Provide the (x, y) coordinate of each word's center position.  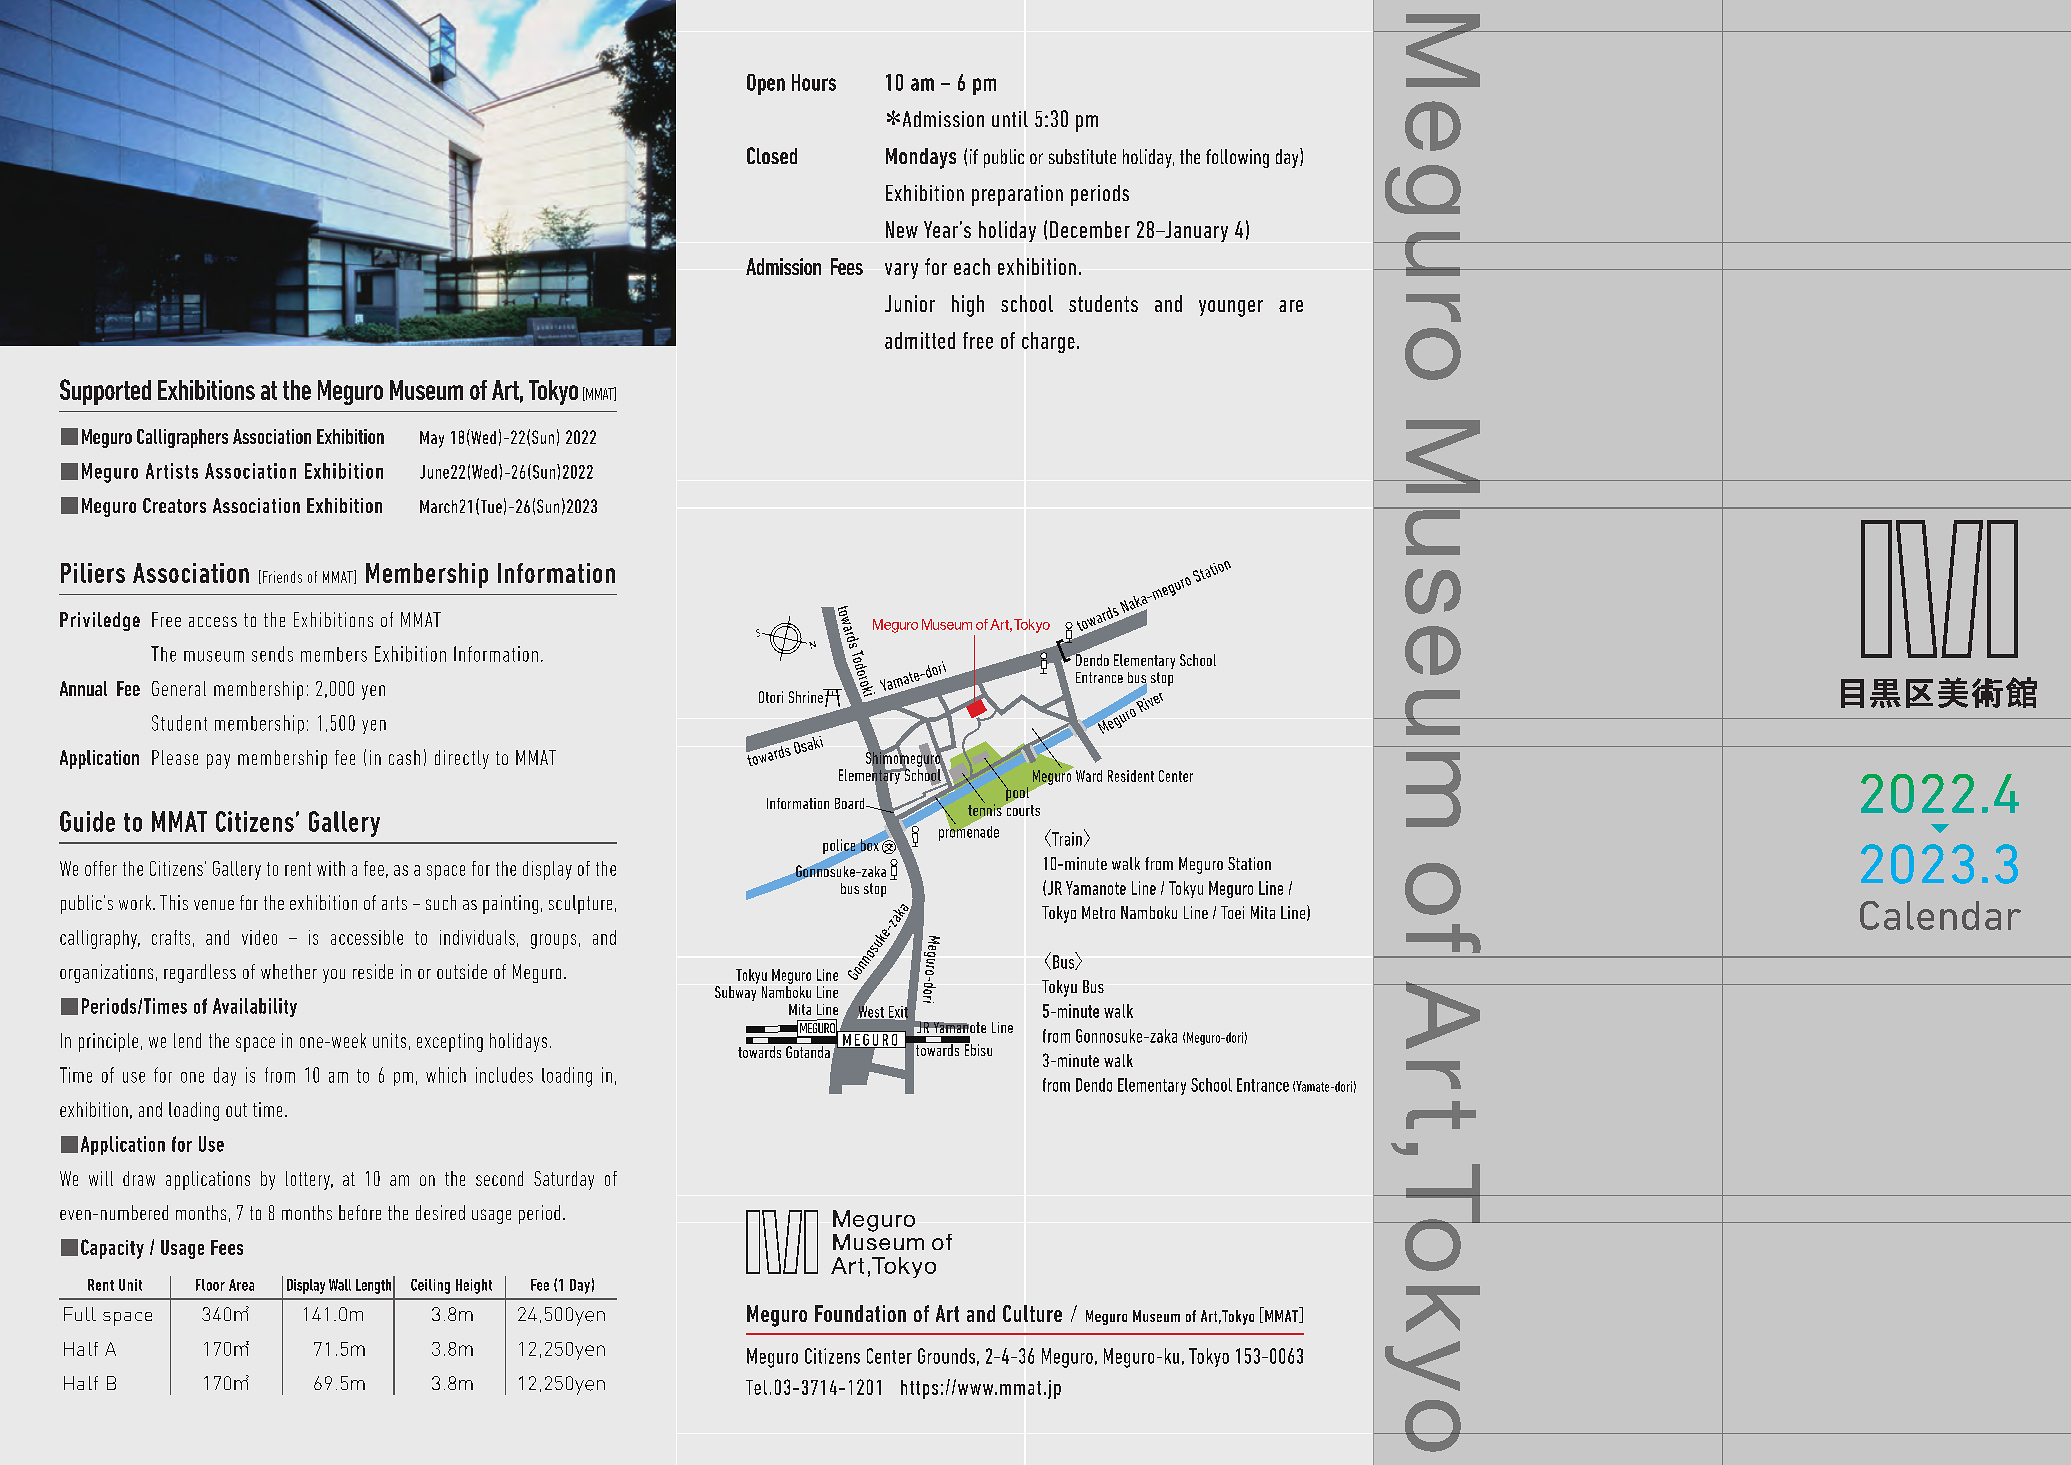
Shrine (807, 696)
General (179, 688)
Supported (105, 392)
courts (1022, 809)
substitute (1082, 156)
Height (474, 1286)
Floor (210, 1285)
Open (766, 84)
